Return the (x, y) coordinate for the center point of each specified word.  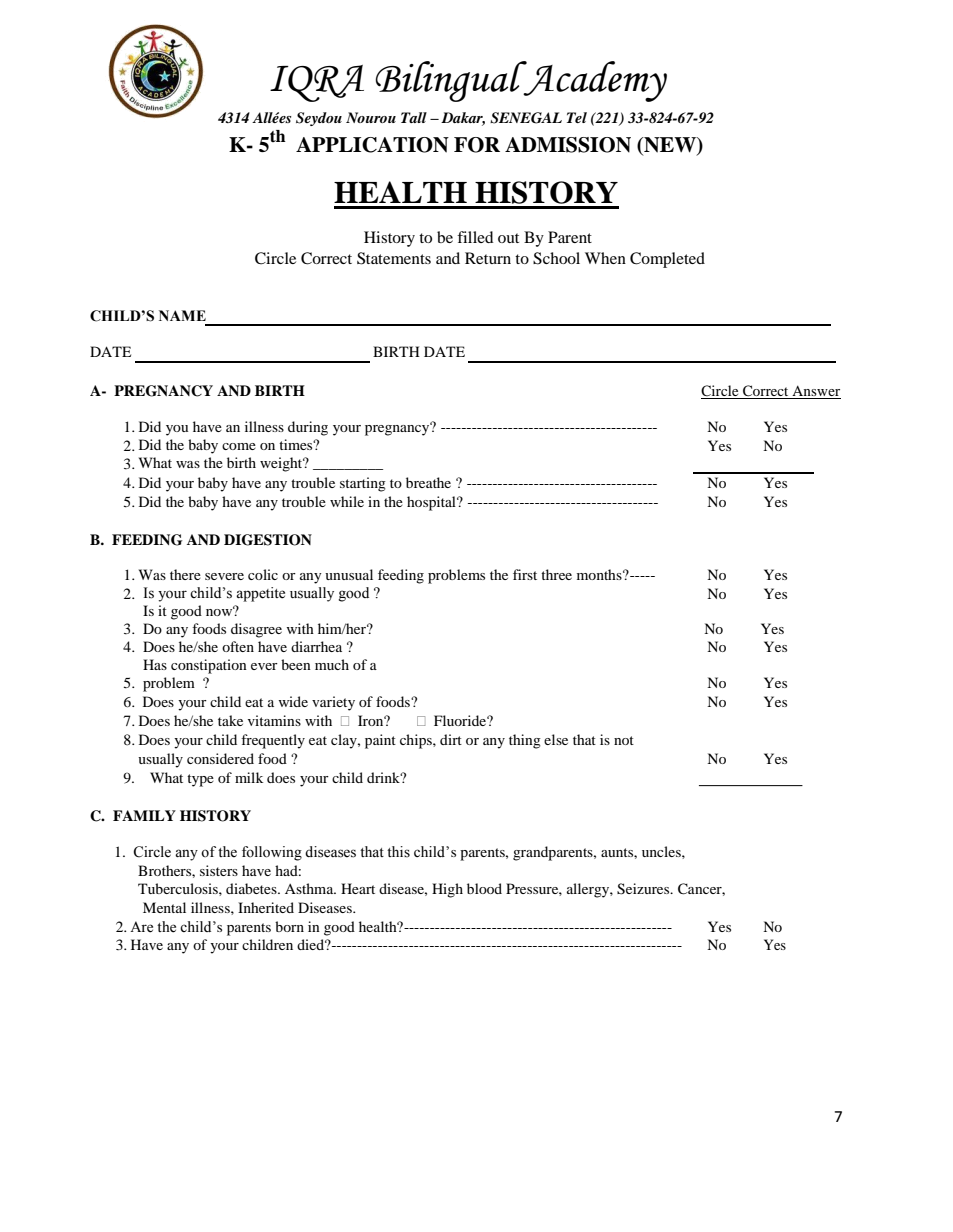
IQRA (317, 83)
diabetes (252, 888)
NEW (670, 146)
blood (484, 888)
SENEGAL (526, 118)
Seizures (644, 889)
